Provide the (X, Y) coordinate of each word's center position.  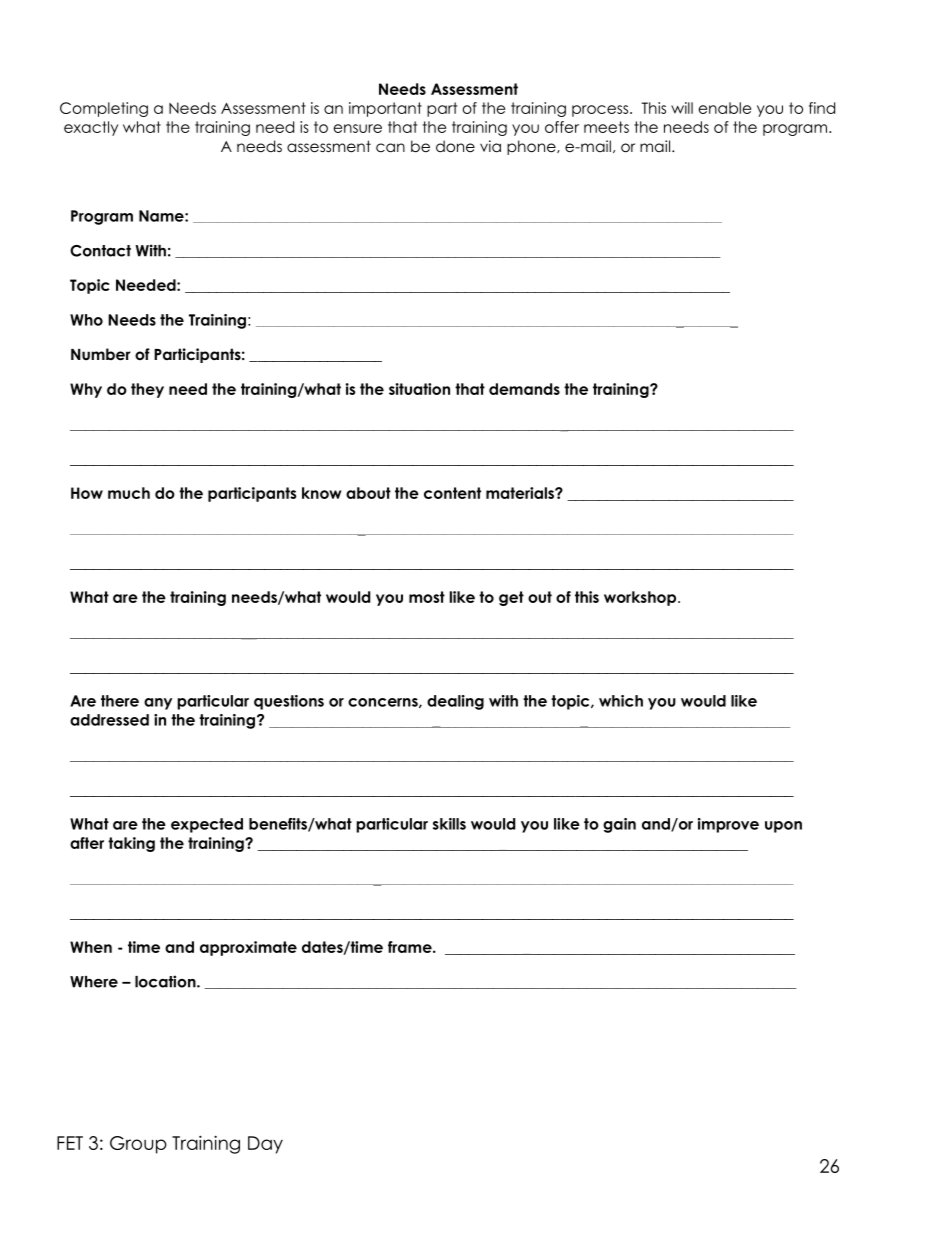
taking (131, 844)
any (158, 704)
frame (411, 947)
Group (138, 1145)
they (147, 390)
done (455, 146)
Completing (104, 109)
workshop (640, 598)
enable (725, 108)
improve (728, 825)
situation (419, 389)
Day (265, 1145)
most (427, 597)
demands (524, 389)
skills (449, 824)
